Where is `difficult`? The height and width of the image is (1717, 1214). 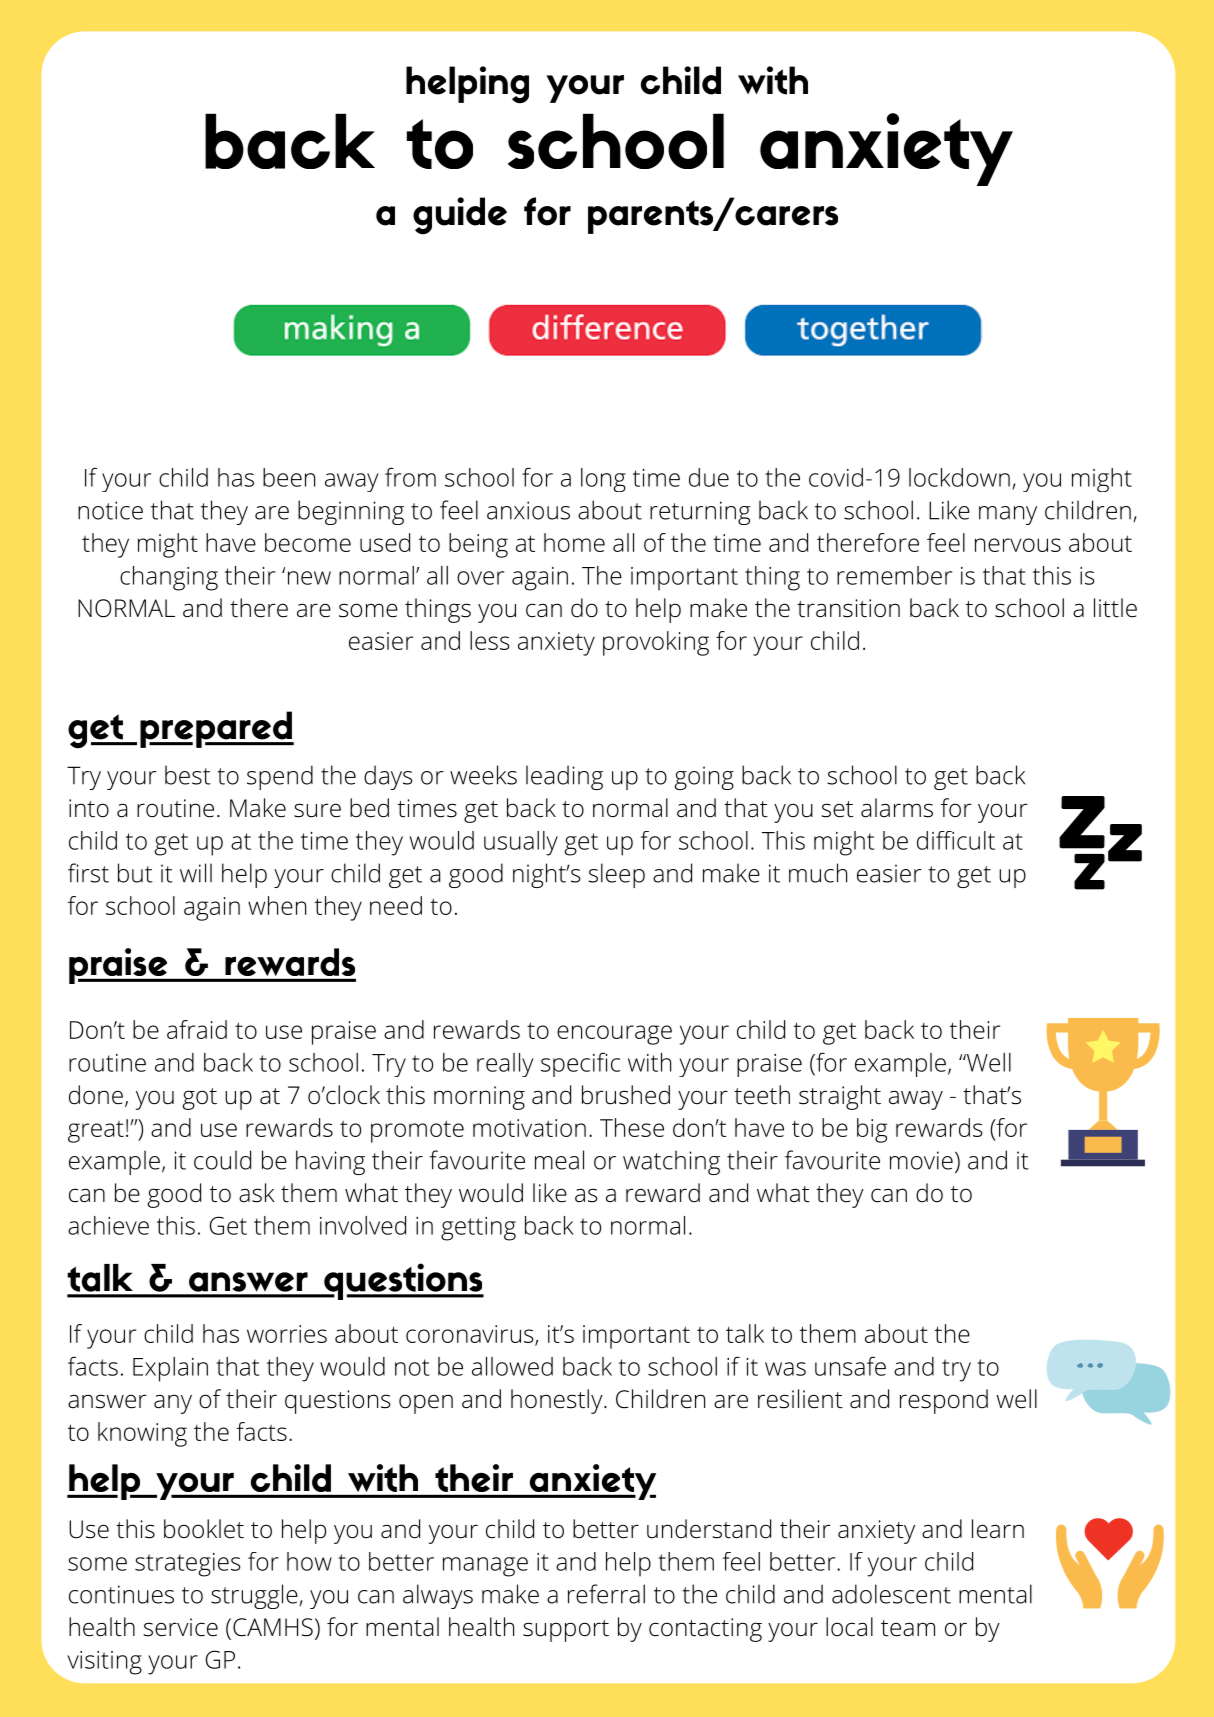 difficult is located at coordinates (956, 840).
